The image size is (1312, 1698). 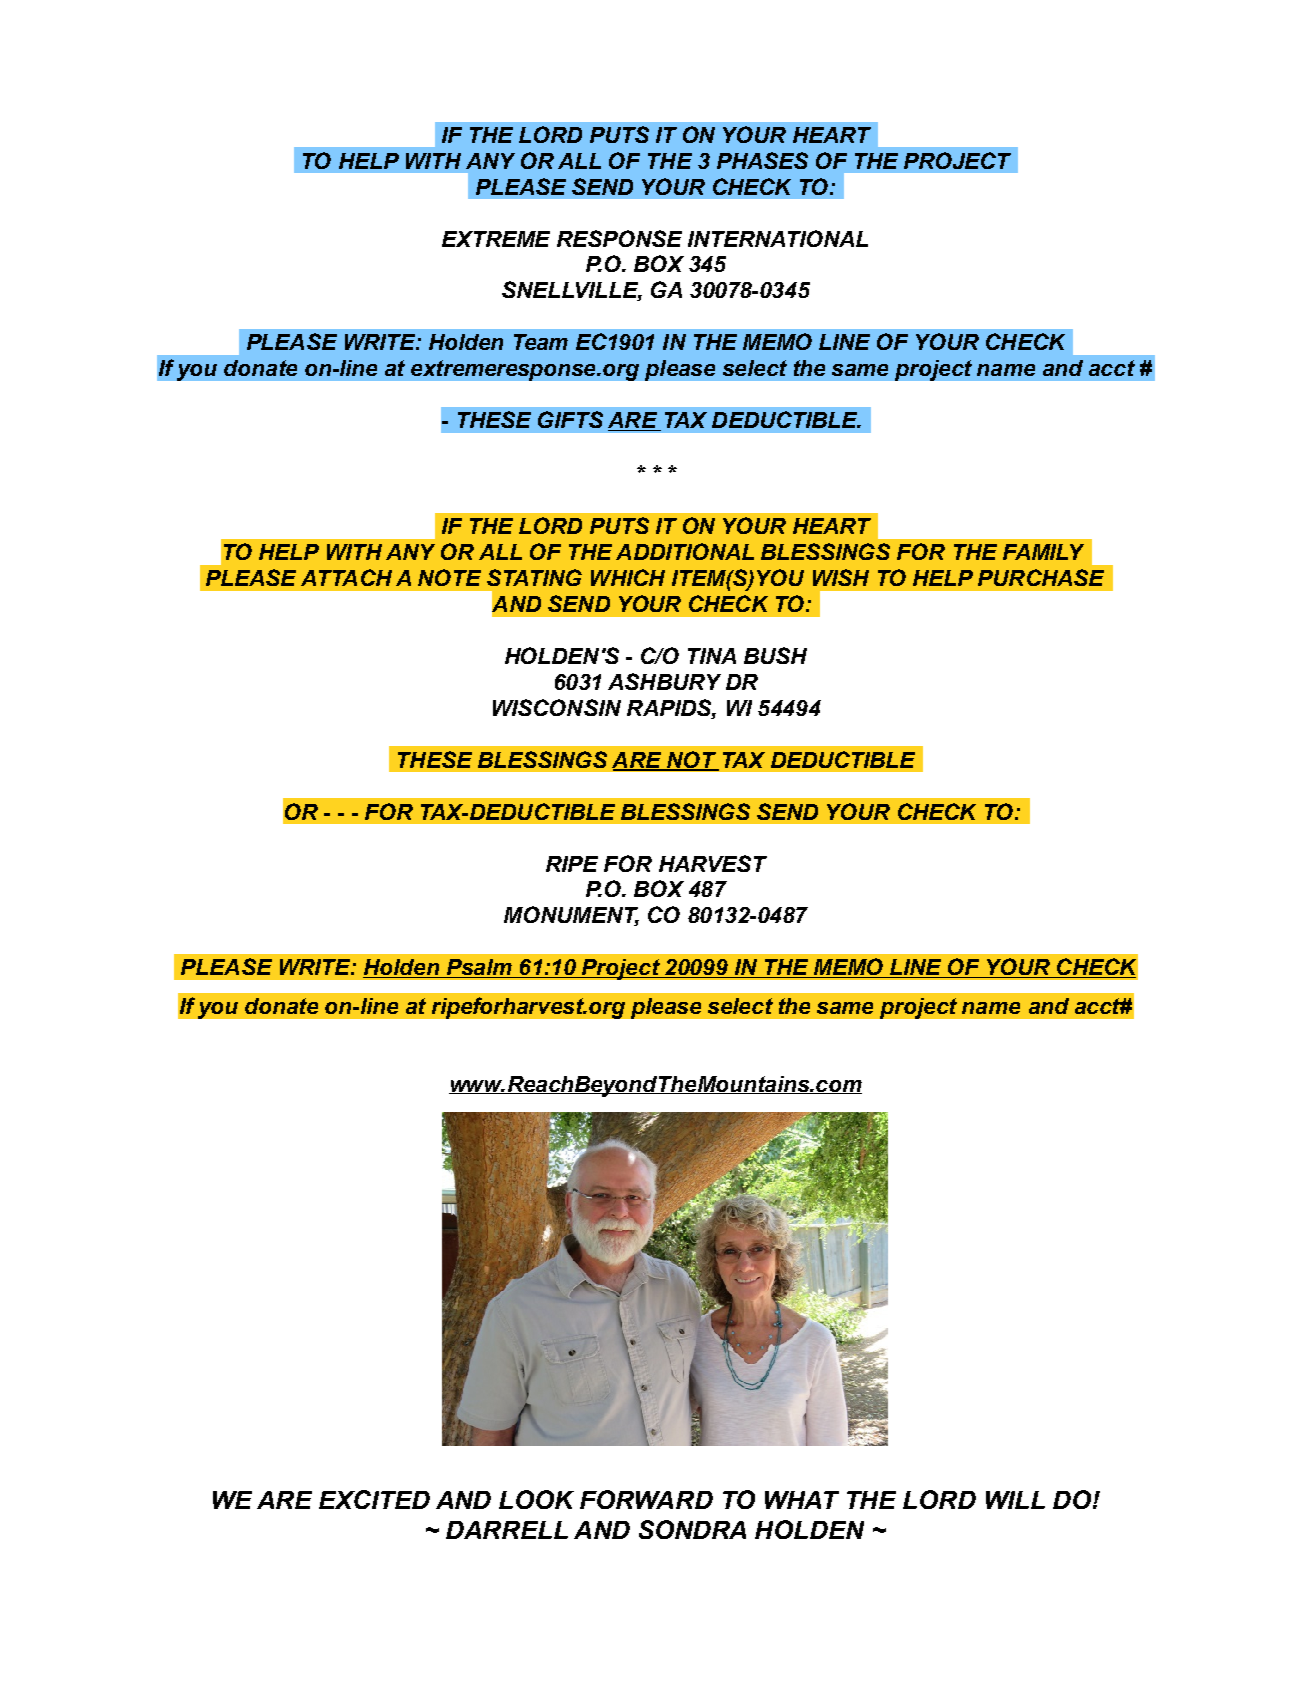 I want to click on PURCHASE, so click(x=1041, y=577).
